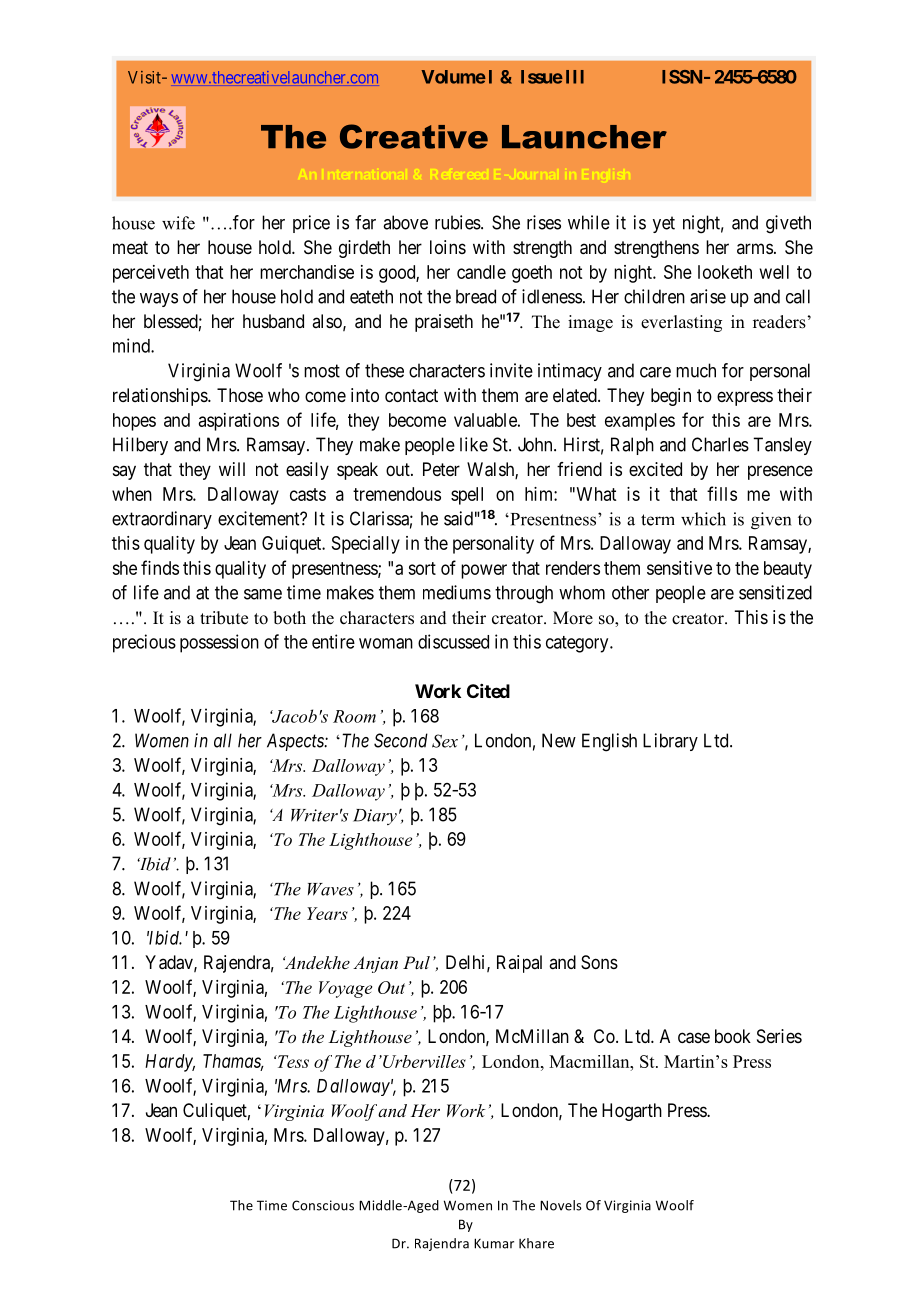  I want to click on yet, so click(664, 224).
